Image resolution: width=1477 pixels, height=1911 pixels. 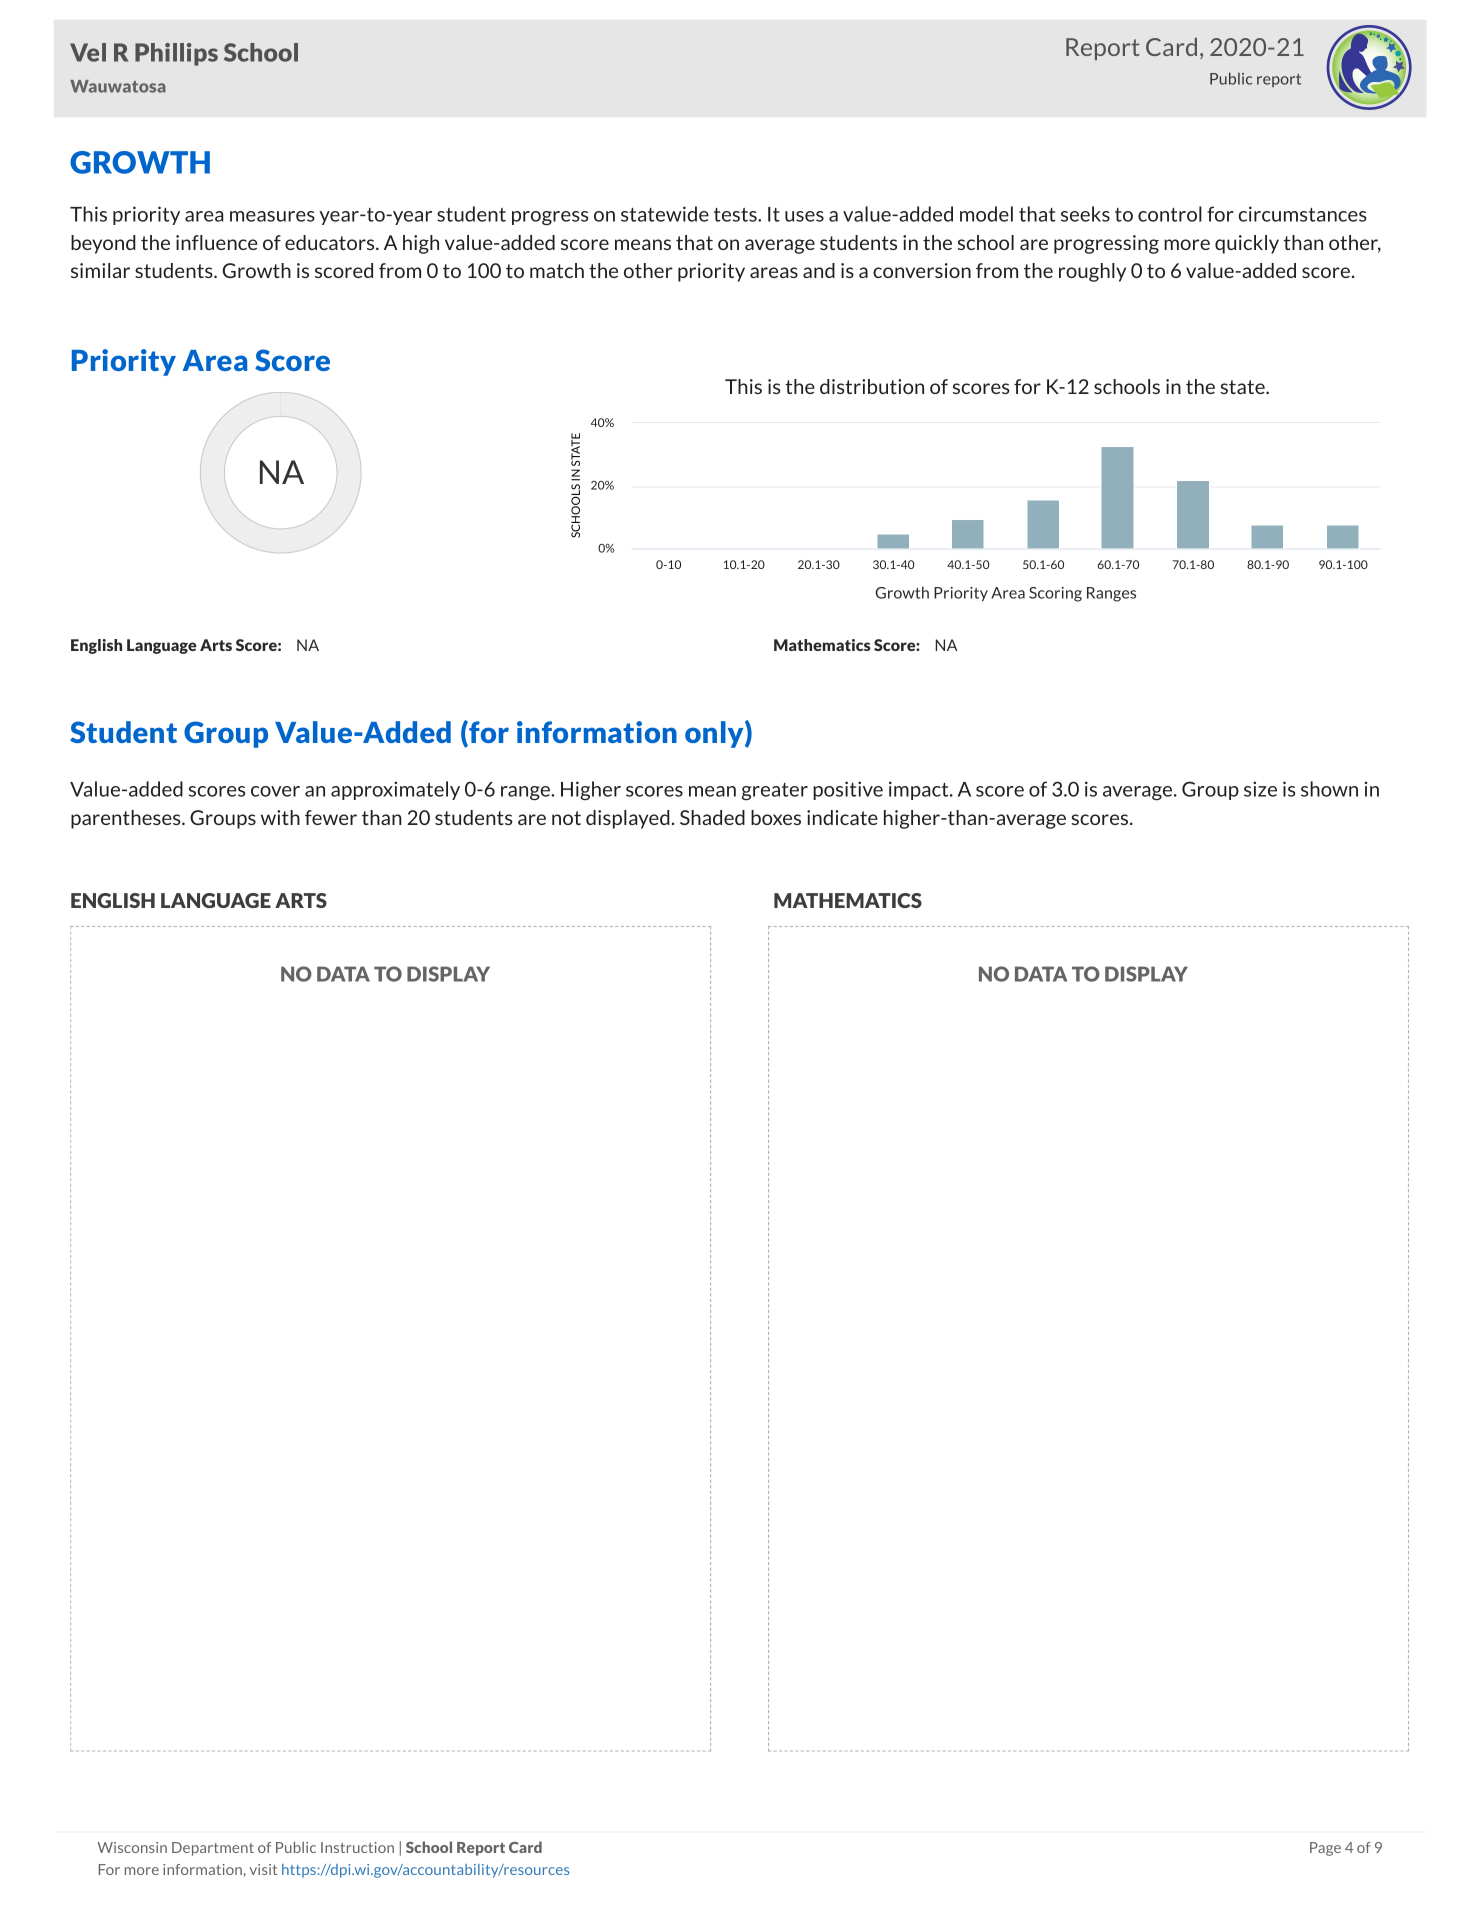 I want to click on tests, so click(x=736, y=215).
